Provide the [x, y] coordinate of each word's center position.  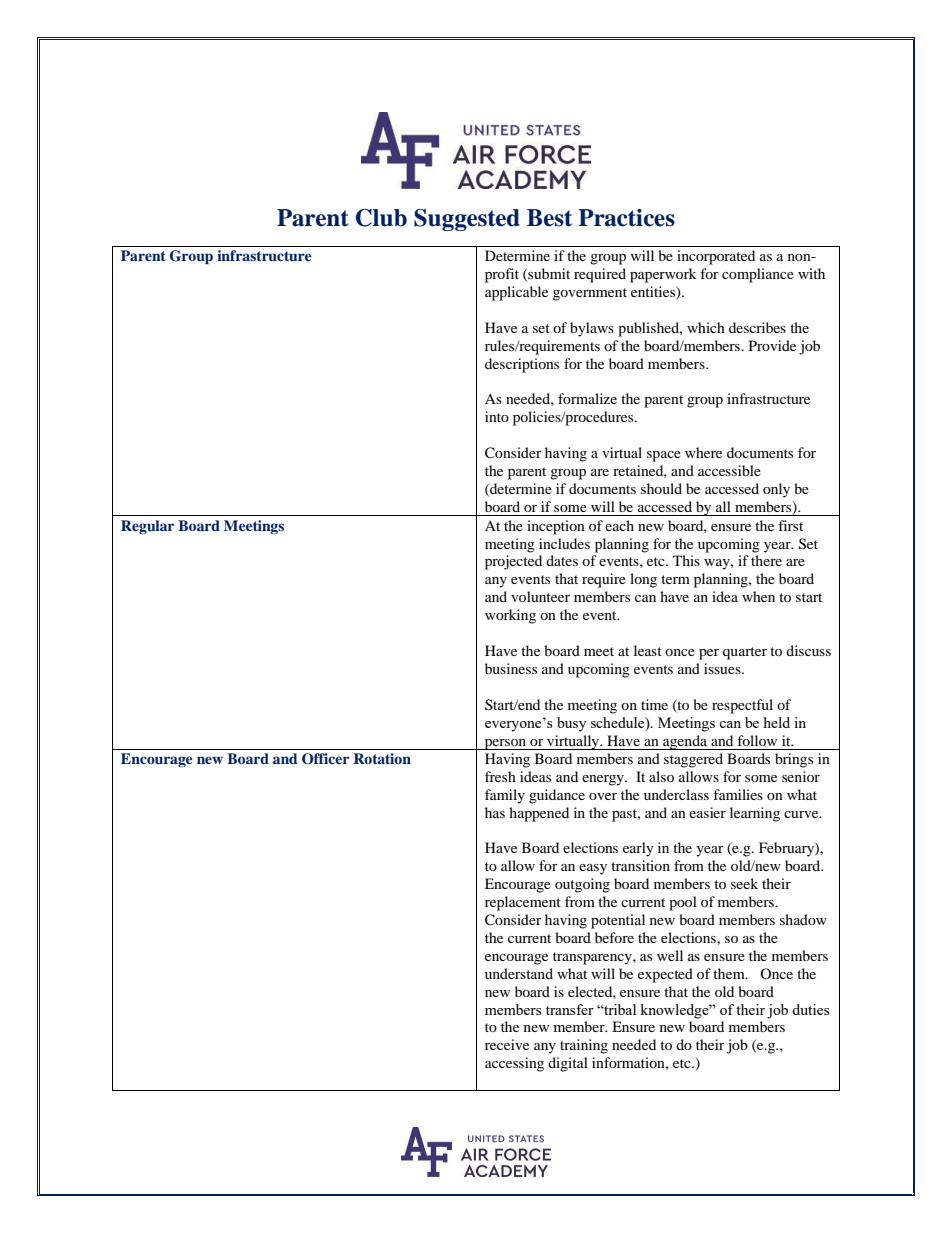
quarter [745, 653]
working [510, 616]
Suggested [467, 220]
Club [381, 218]
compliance [758, 275]
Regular [147, 527]
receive [507, 1044]
